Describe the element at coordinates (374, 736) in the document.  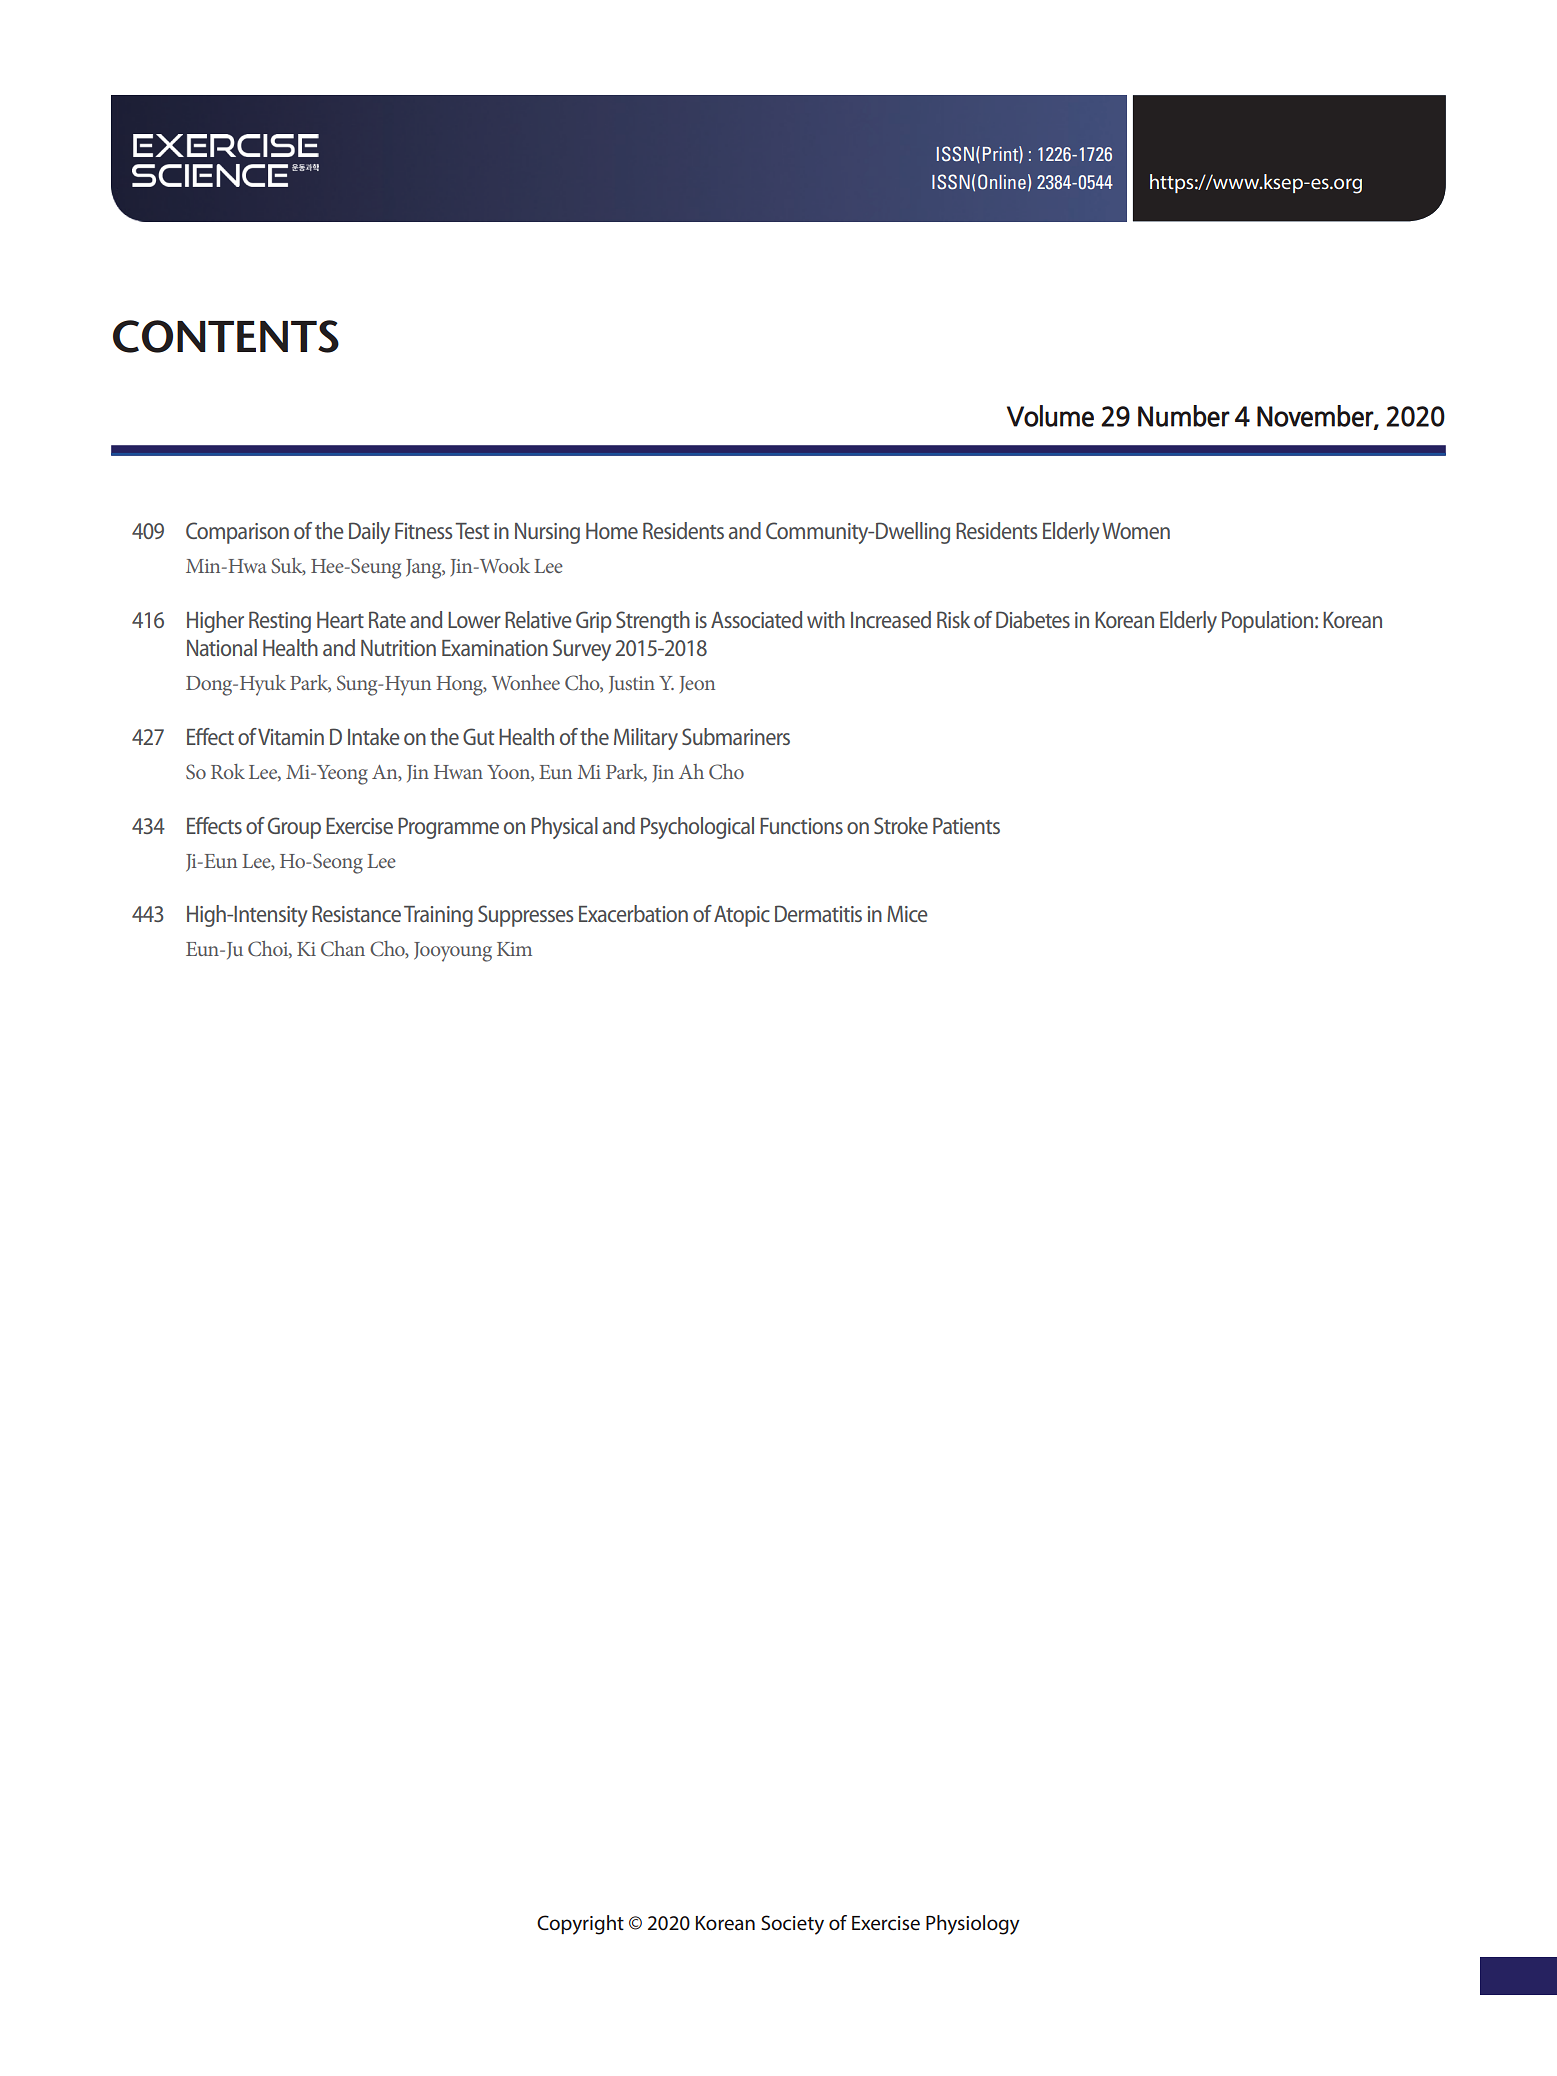
I see `Intake` at that location.
